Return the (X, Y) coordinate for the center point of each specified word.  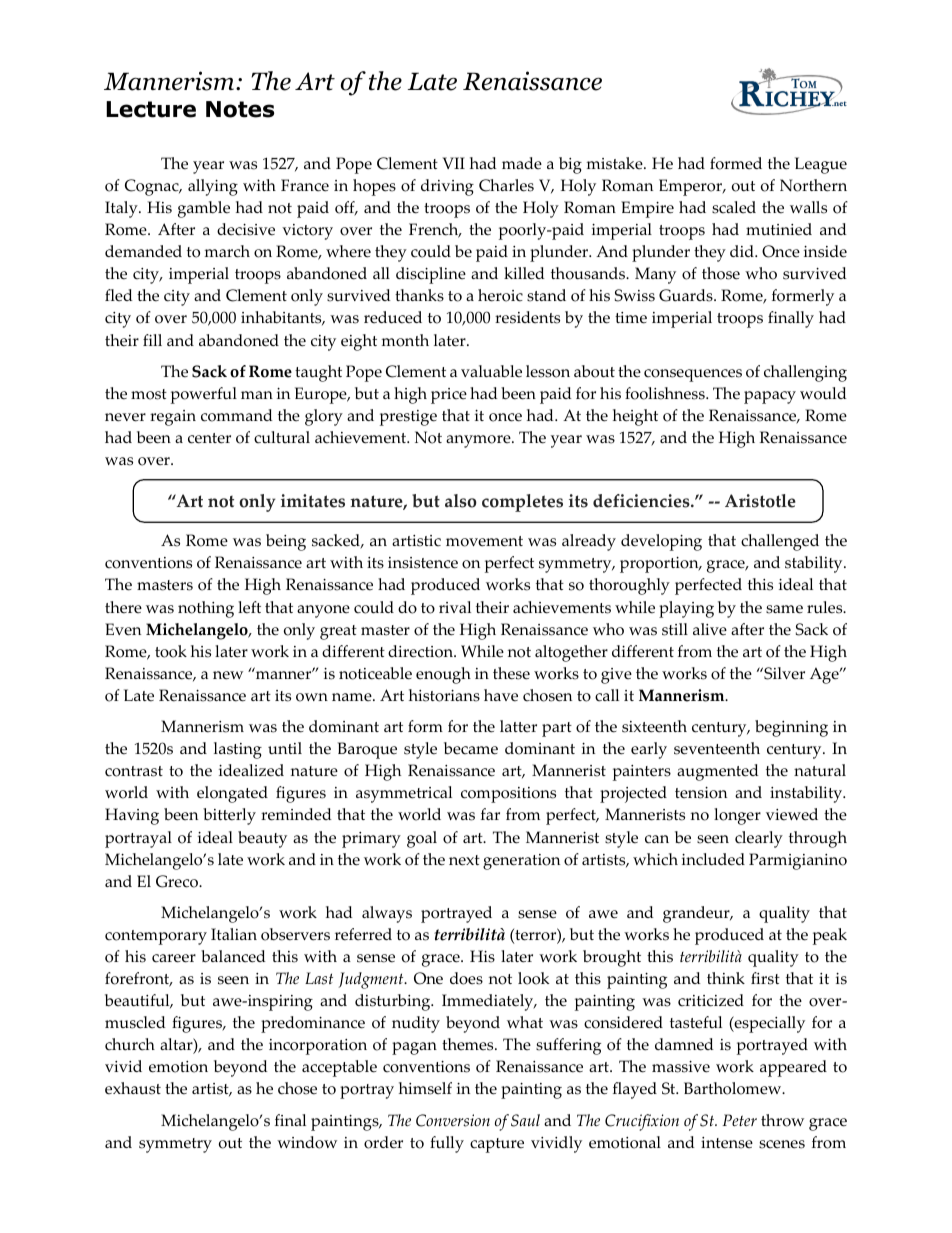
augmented (718, 772)
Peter (739, 1120)
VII (454, 163)
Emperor (691, 187)
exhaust (133, 1088)
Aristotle (760, 501)
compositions (508, 795)
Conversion (453, 1120)
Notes (240, 109)
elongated (232, 794)
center (209, 438)
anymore (479, 441)
